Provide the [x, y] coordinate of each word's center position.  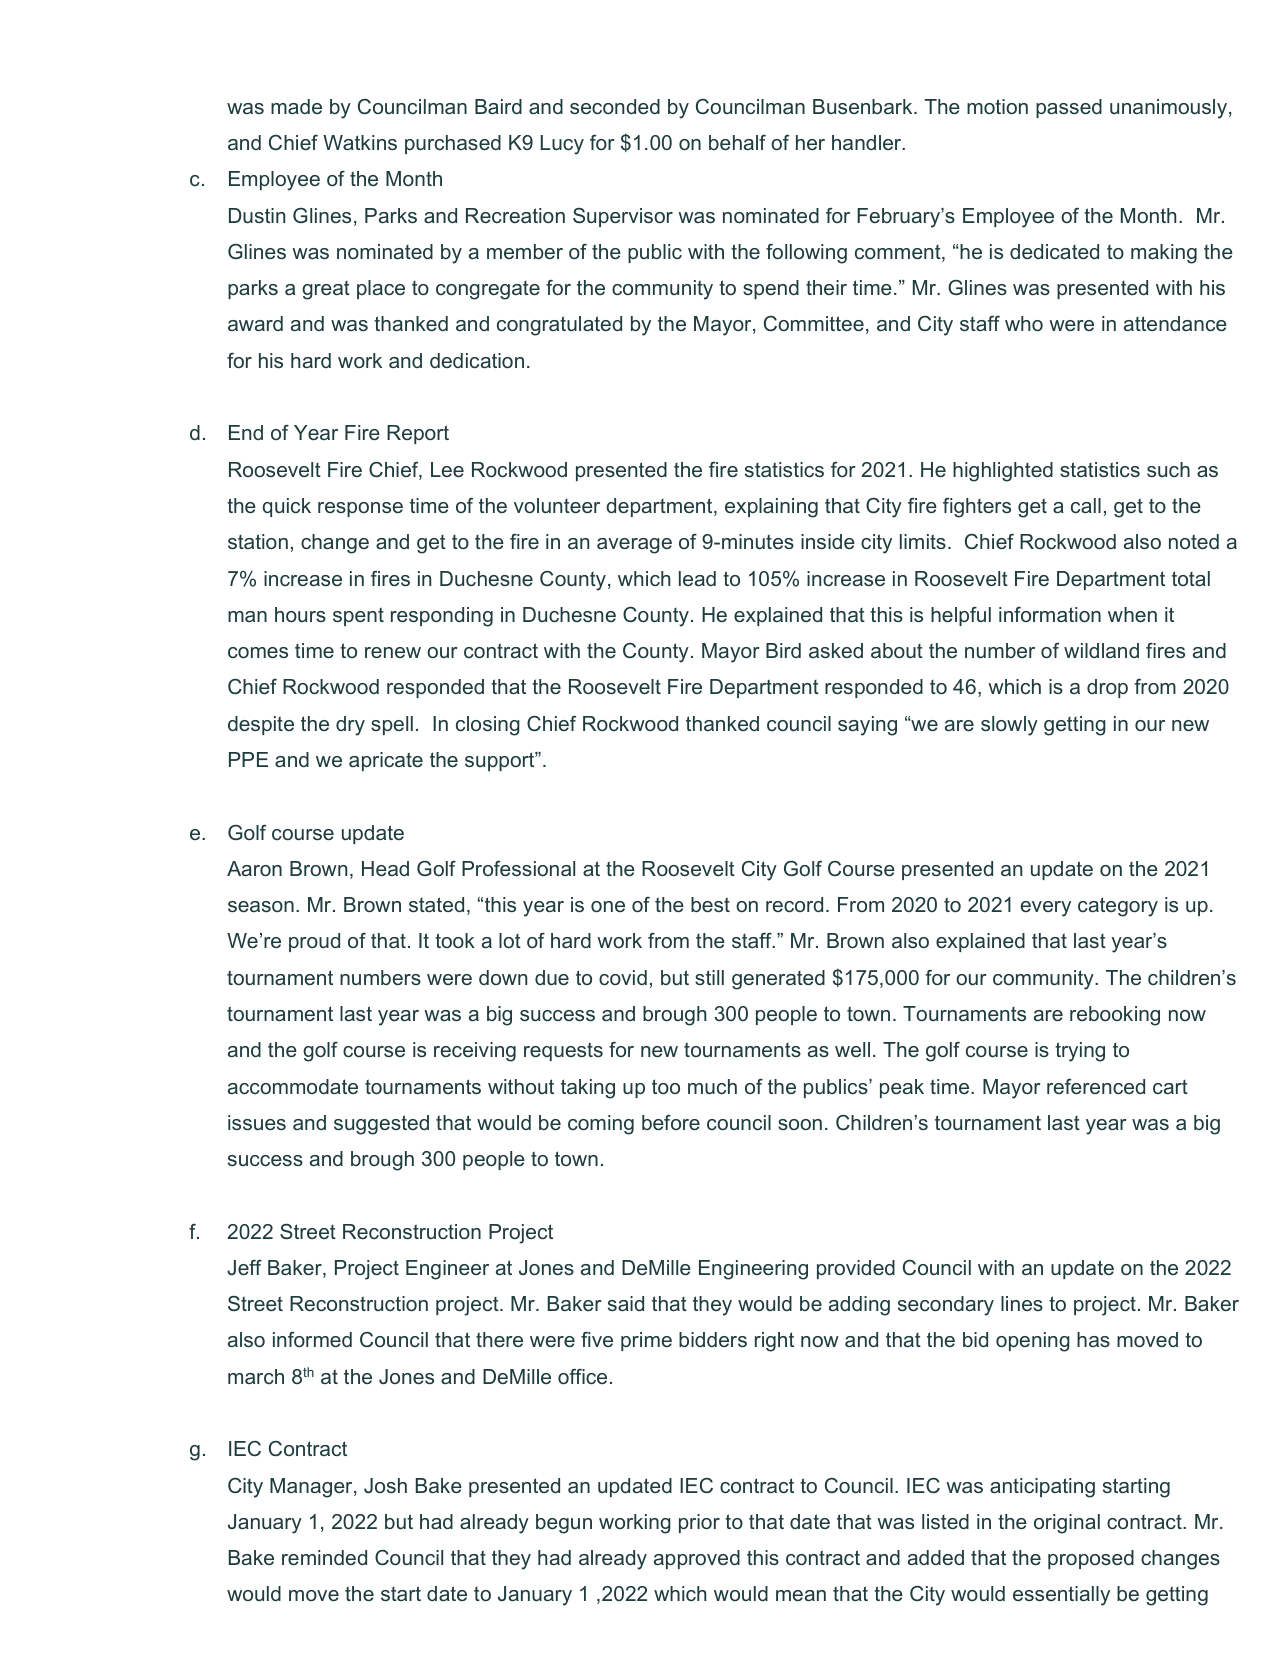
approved [697, 1559]
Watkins [360, 142]
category [1118, 907]
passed [1069, 108]
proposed [1091, 1559]
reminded [324, 1557]
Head [385, 868]
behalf [737, 142]
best [710, 904]
